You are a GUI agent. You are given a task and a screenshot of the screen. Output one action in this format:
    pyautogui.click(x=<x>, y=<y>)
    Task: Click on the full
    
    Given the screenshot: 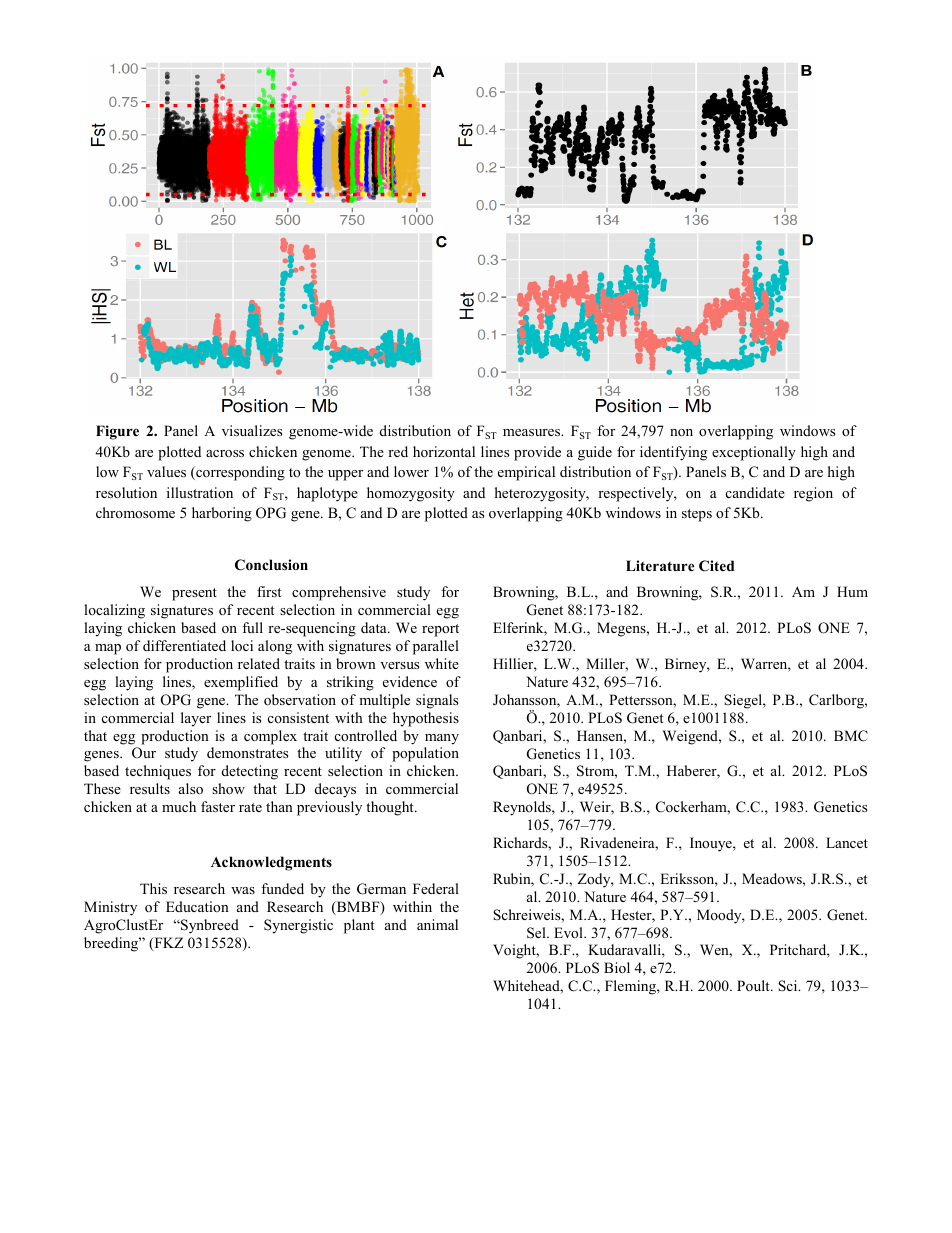 What is the action you would take?
    pyautogui.click(x=252, y=627)
